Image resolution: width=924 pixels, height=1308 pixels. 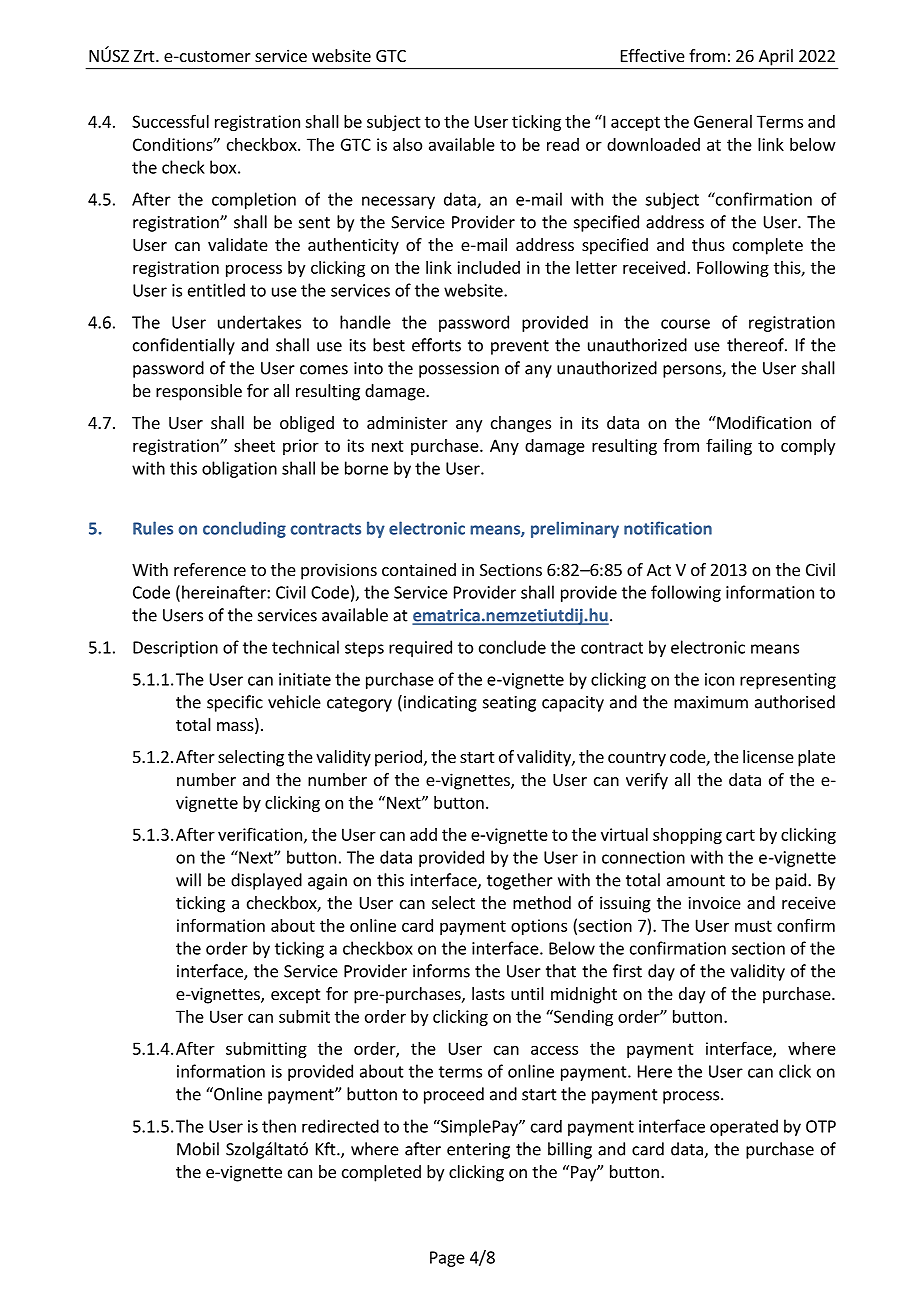 I want to click on possession, so click(x=459, y=370).
